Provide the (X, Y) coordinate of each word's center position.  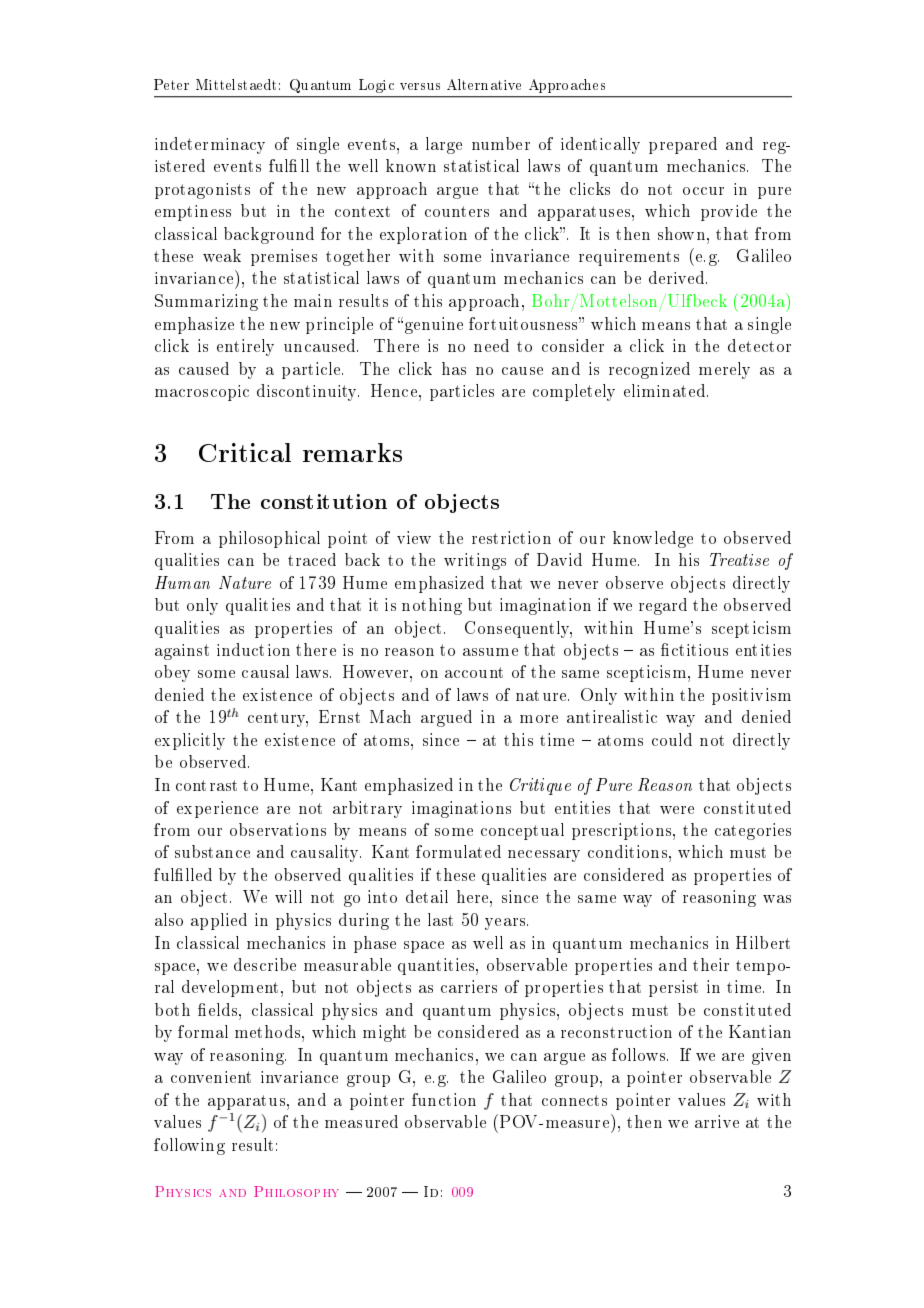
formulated (458, 851)
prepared (683, 145)
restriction (511, 537)
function (444, 1099)
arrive (717, 1121)
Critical (245, 452)
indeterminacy (210, 145)
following (189, 1146)
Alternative (484, 84)
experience (217, 809)
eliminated (666, 390)
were (677, 810)
